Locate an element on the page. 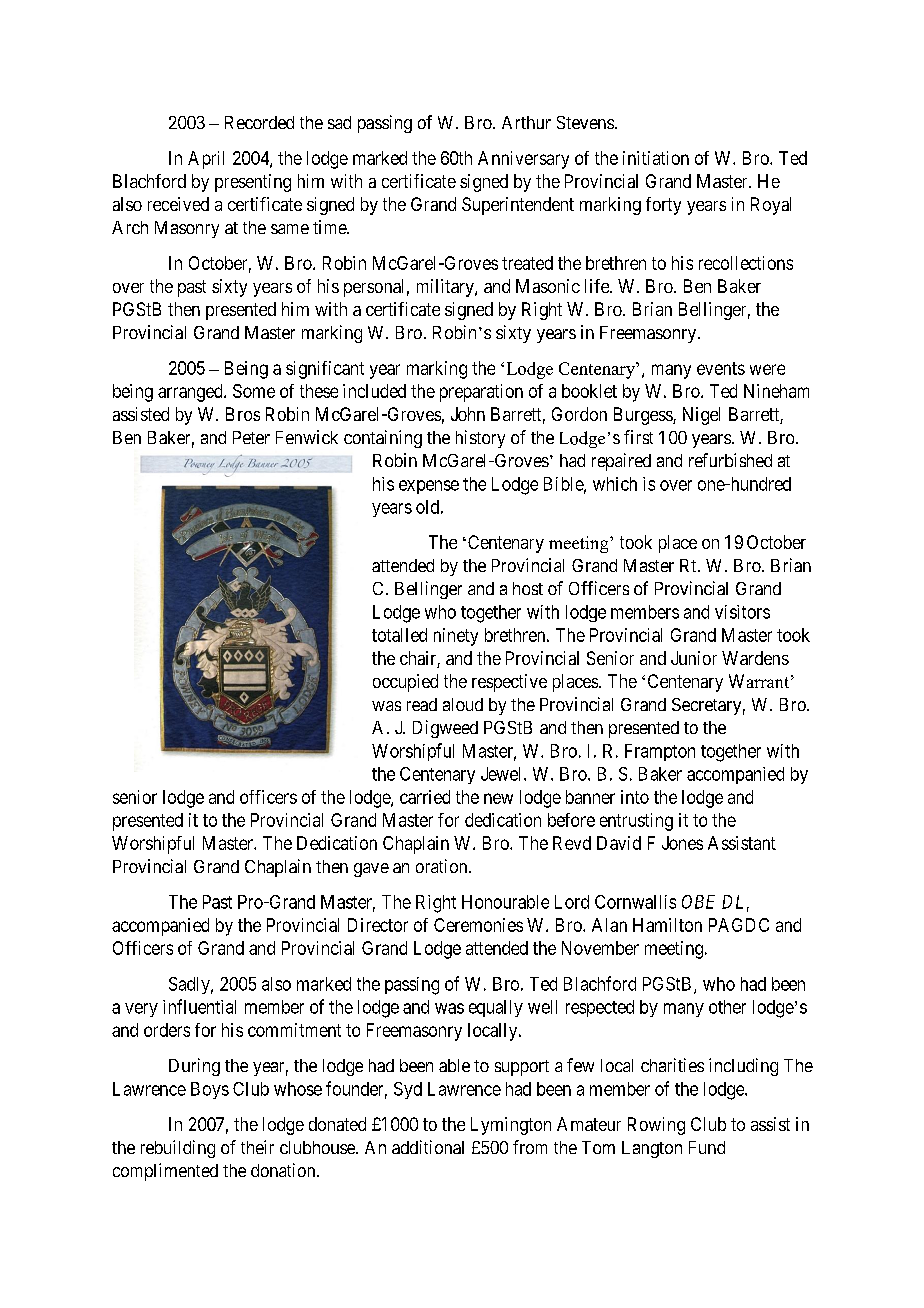 This document has width=924, height=1308. totalled is located at coordinates (399, 635).
